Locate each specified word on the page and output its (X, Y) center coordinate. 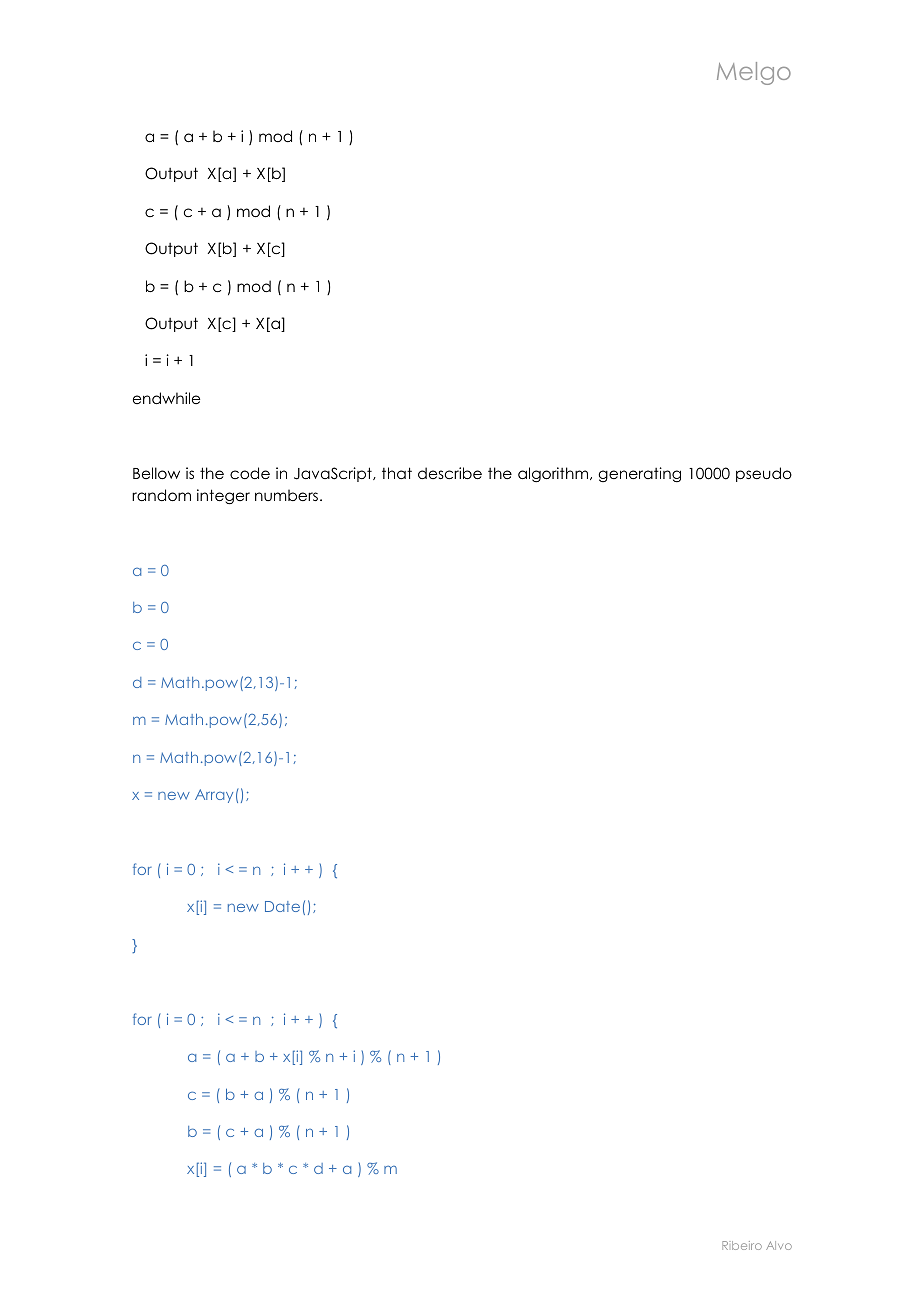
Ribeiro (742, 1245)
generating (639, 474)
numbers (288, 495)
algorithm (553, 475)
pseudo (764, 474)
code (250, 473)
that (397, 473)
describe (450, 473)
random (161, 495)
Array (214, 796)
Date (282, 906)
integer (223, 497)
